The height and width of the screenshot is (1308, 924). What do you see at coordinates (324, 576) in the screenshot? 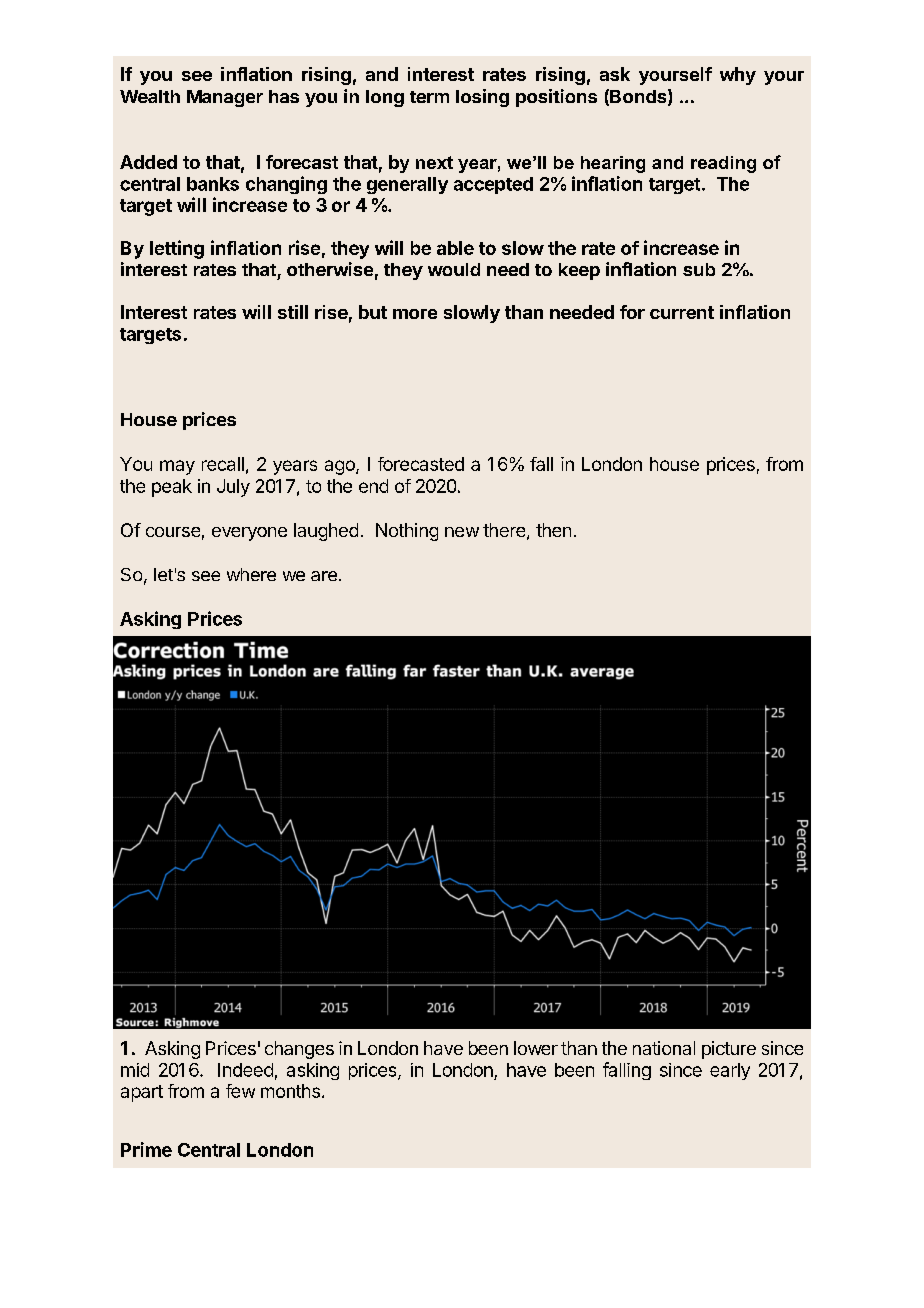
I see `are` at bounding box center [324, 576].
